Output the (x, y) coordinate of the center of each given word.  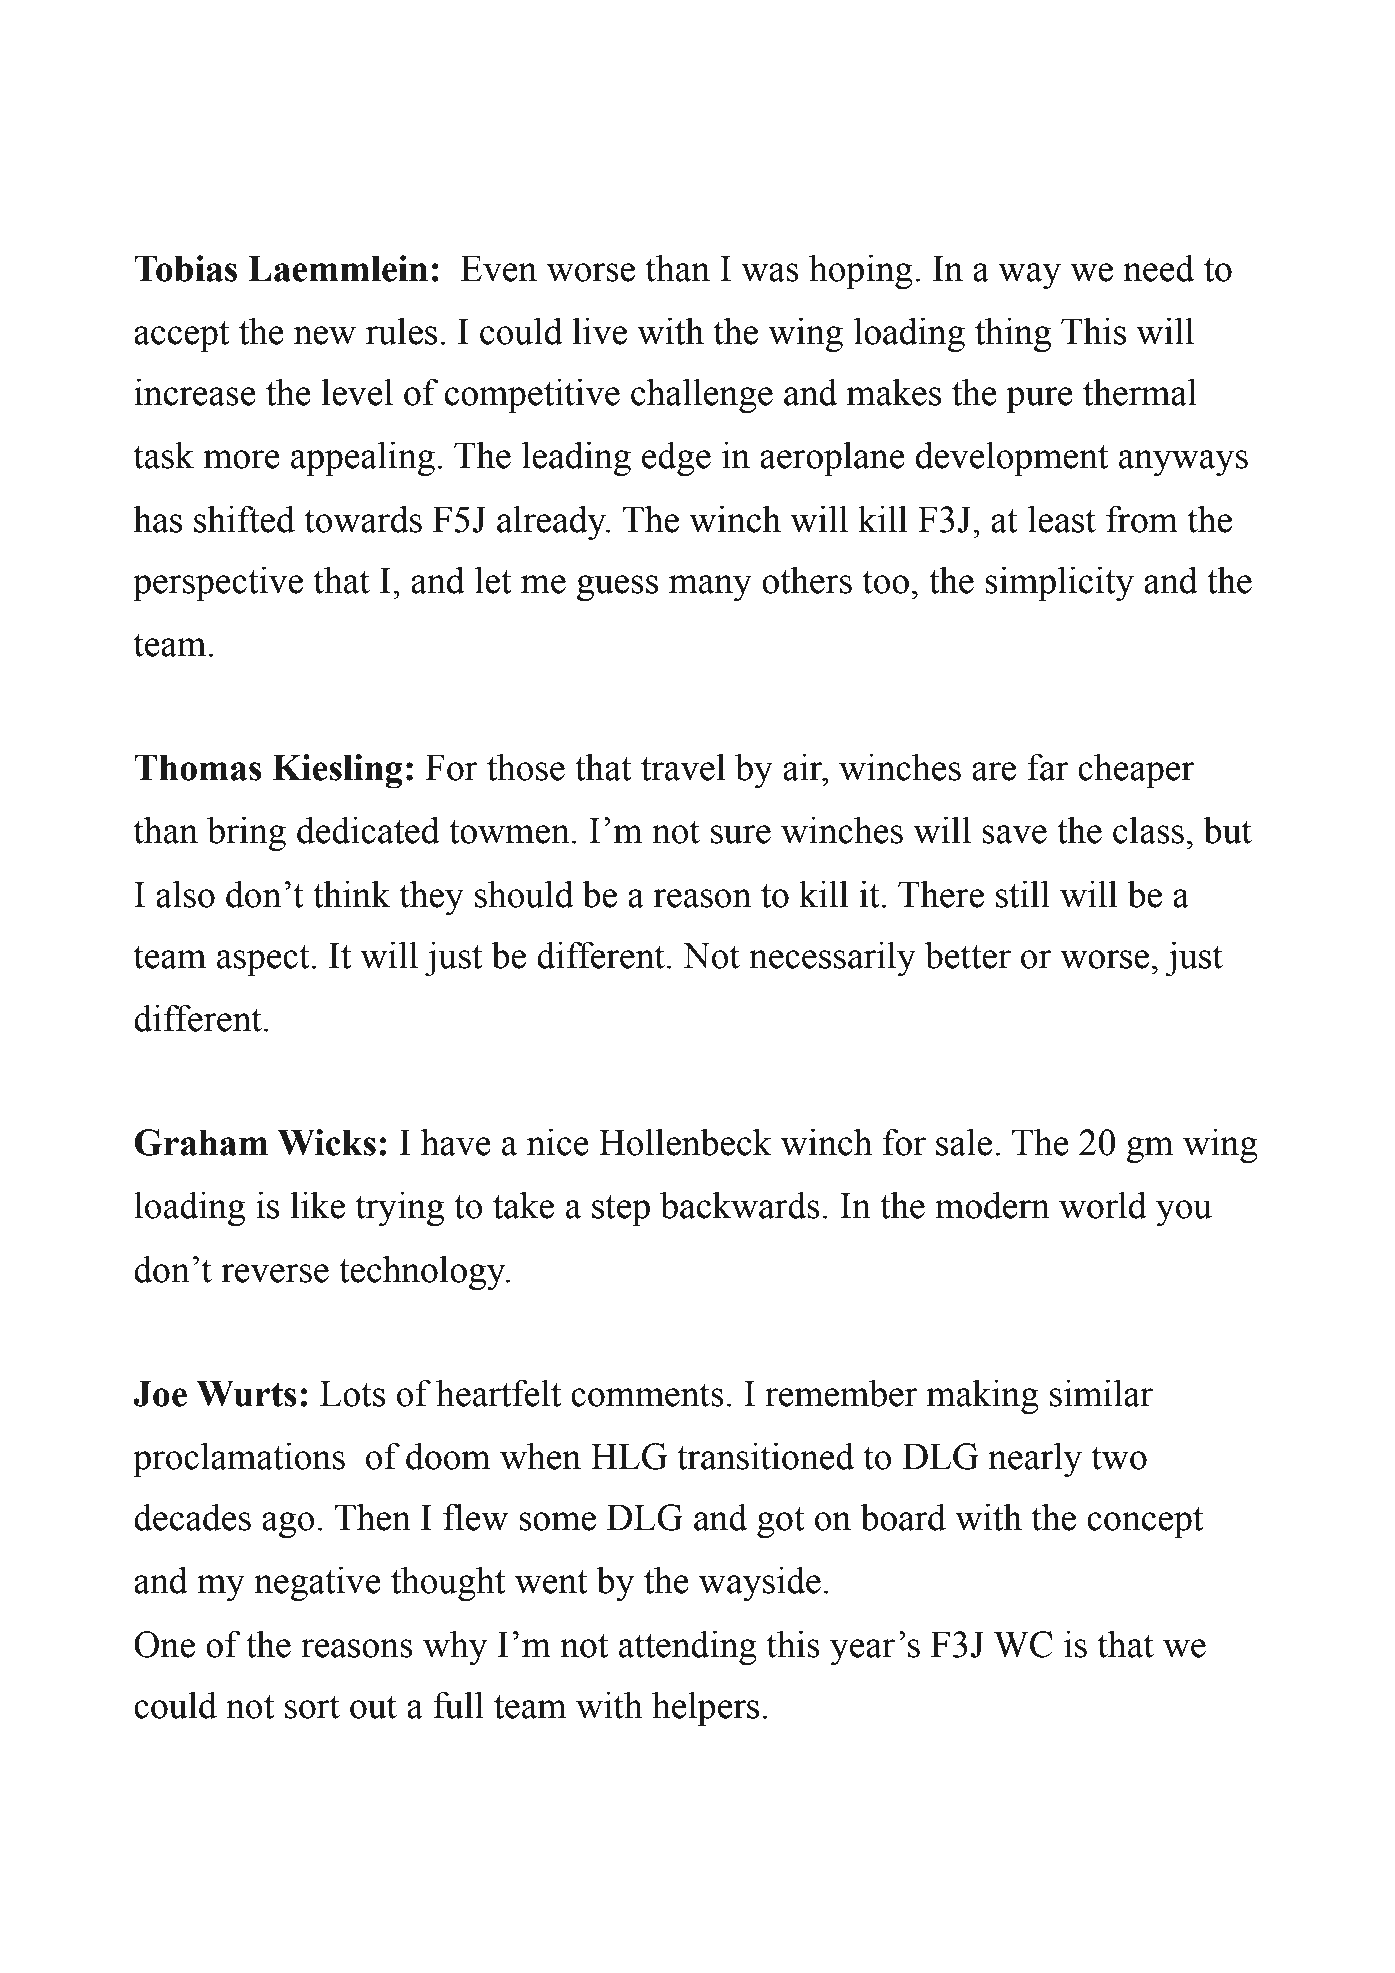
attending (688, 1648)
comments (647, 1395)
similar (1101, 1393)
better (968, 955)
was (770, 272)
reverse (275, 1273)
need (1158, 268)
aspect (263, 961)
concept (1145, 1523)
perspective (218, 584)
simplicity (1059, 584)
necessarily (832, 959)
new (325, 335)
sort (312, 1707)
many (710, 588)
